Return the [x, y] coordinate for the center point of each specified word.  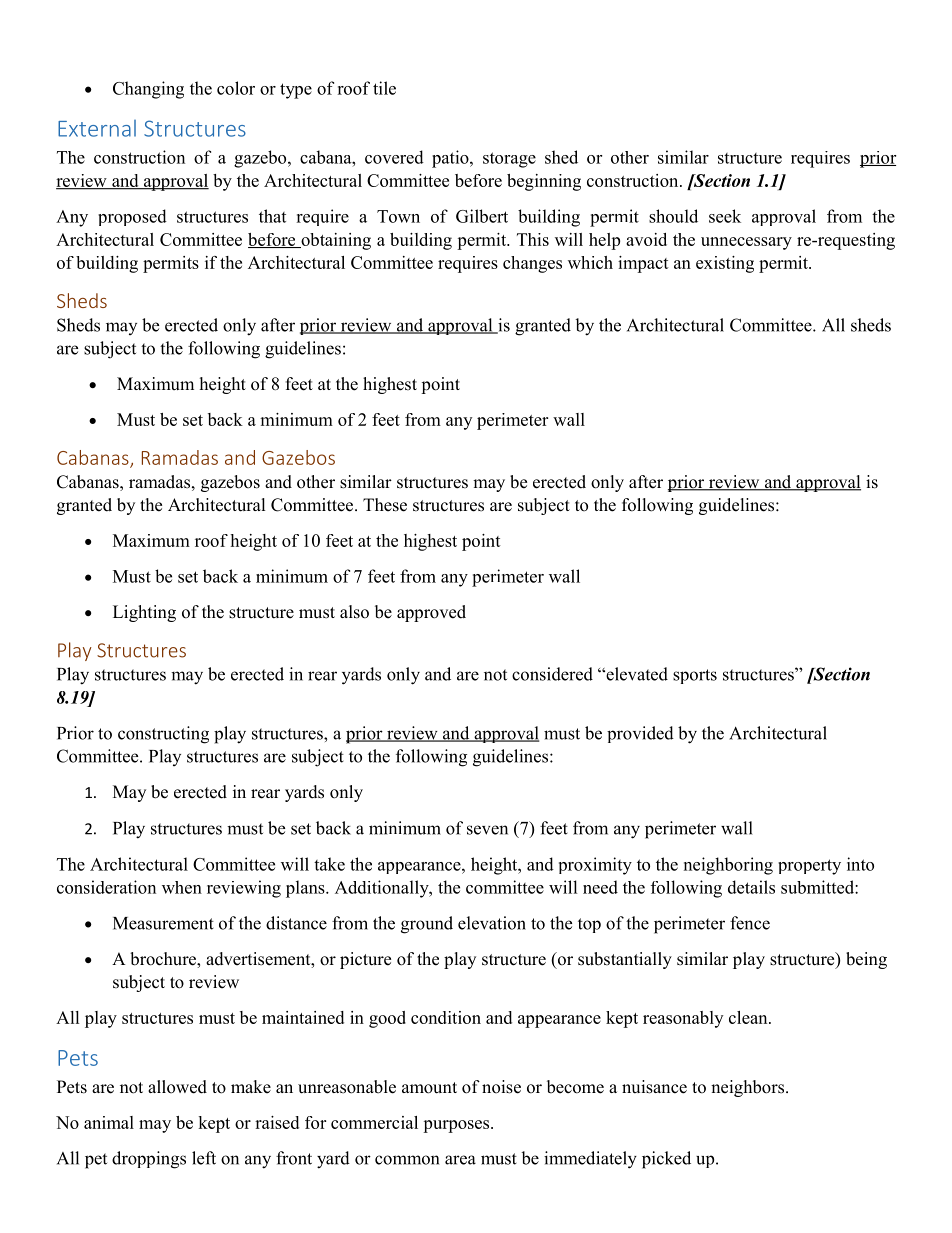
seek [725, 216]
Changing [148, 90]
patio [451, 159]
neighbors [747, 1088]
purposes [457, 1126]
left [204, 1158]
